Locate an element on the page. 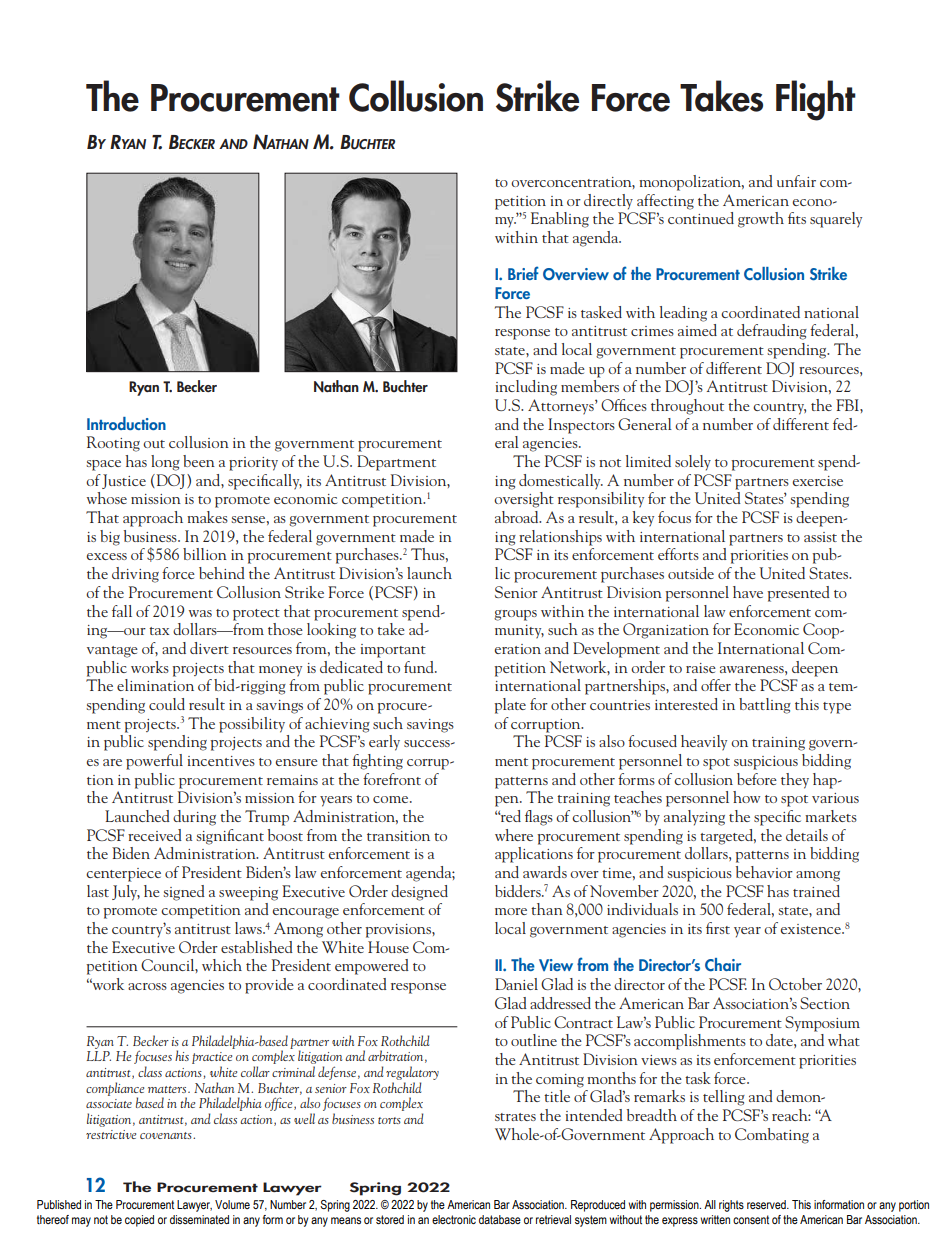 This page has width=952, height=1233. copied is located at coordinates (139, 1221).
